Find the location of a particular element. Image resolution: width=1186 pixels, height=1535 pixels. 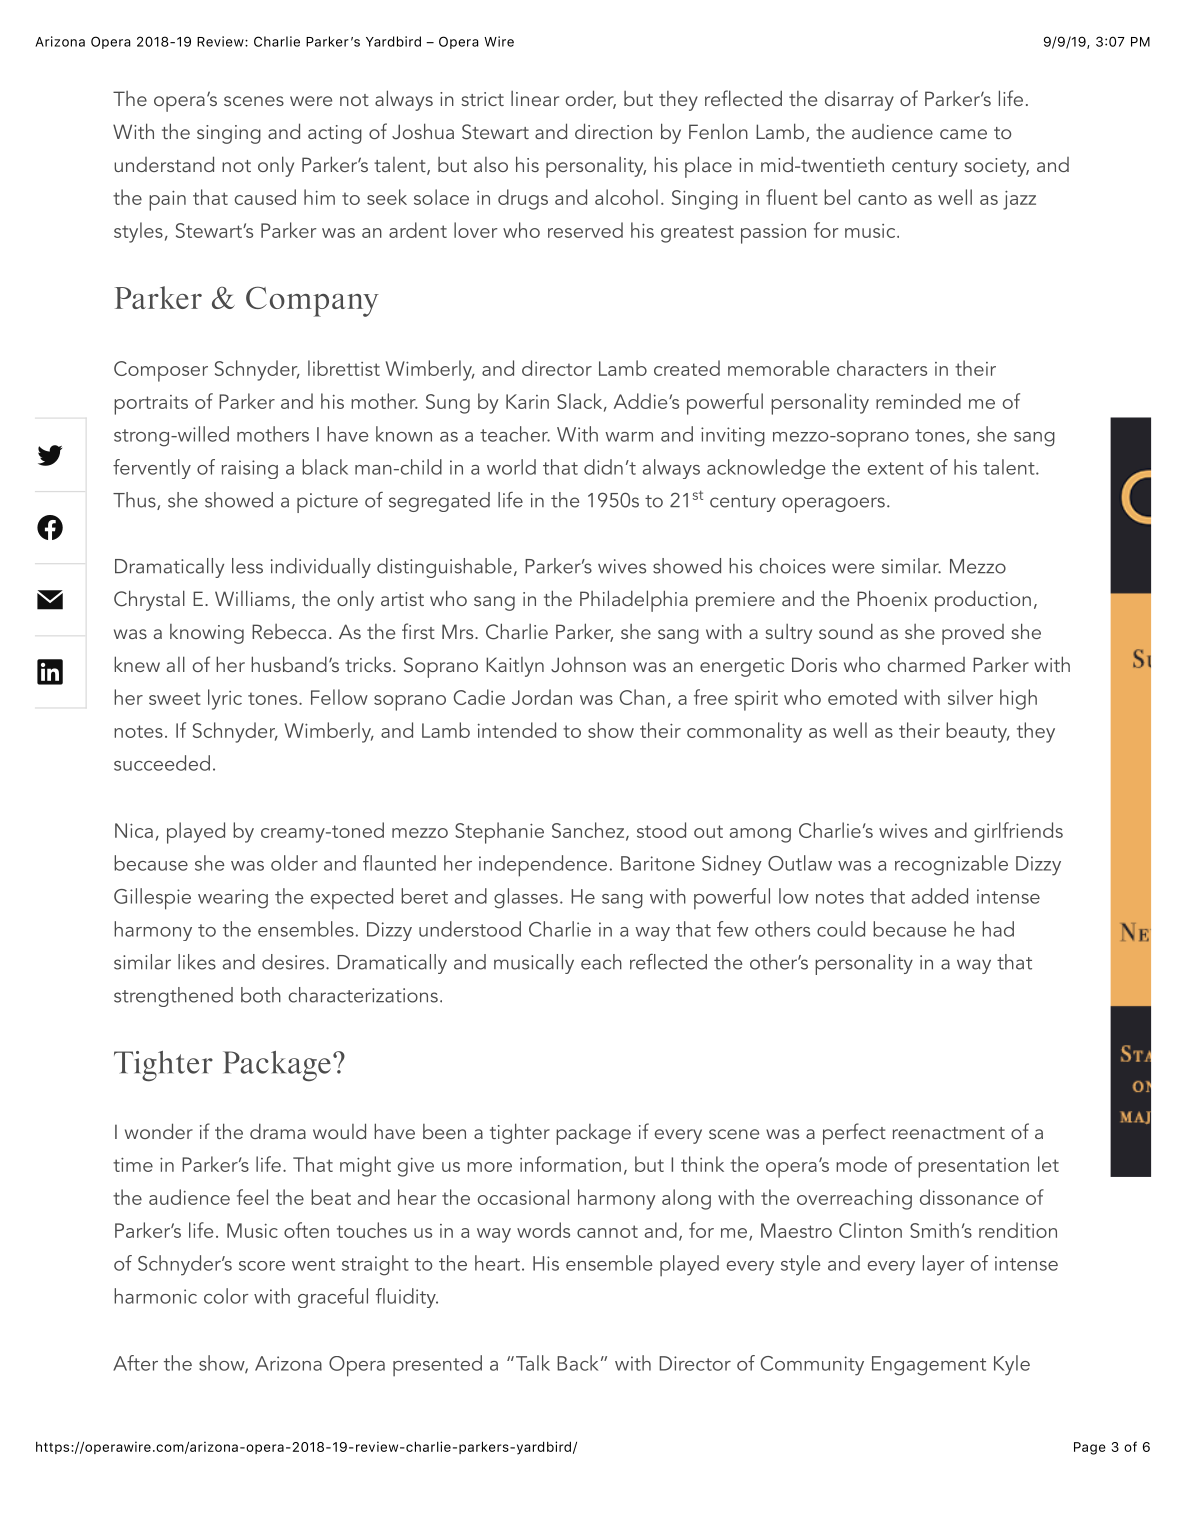

production is located at coordinates (983, 601).
